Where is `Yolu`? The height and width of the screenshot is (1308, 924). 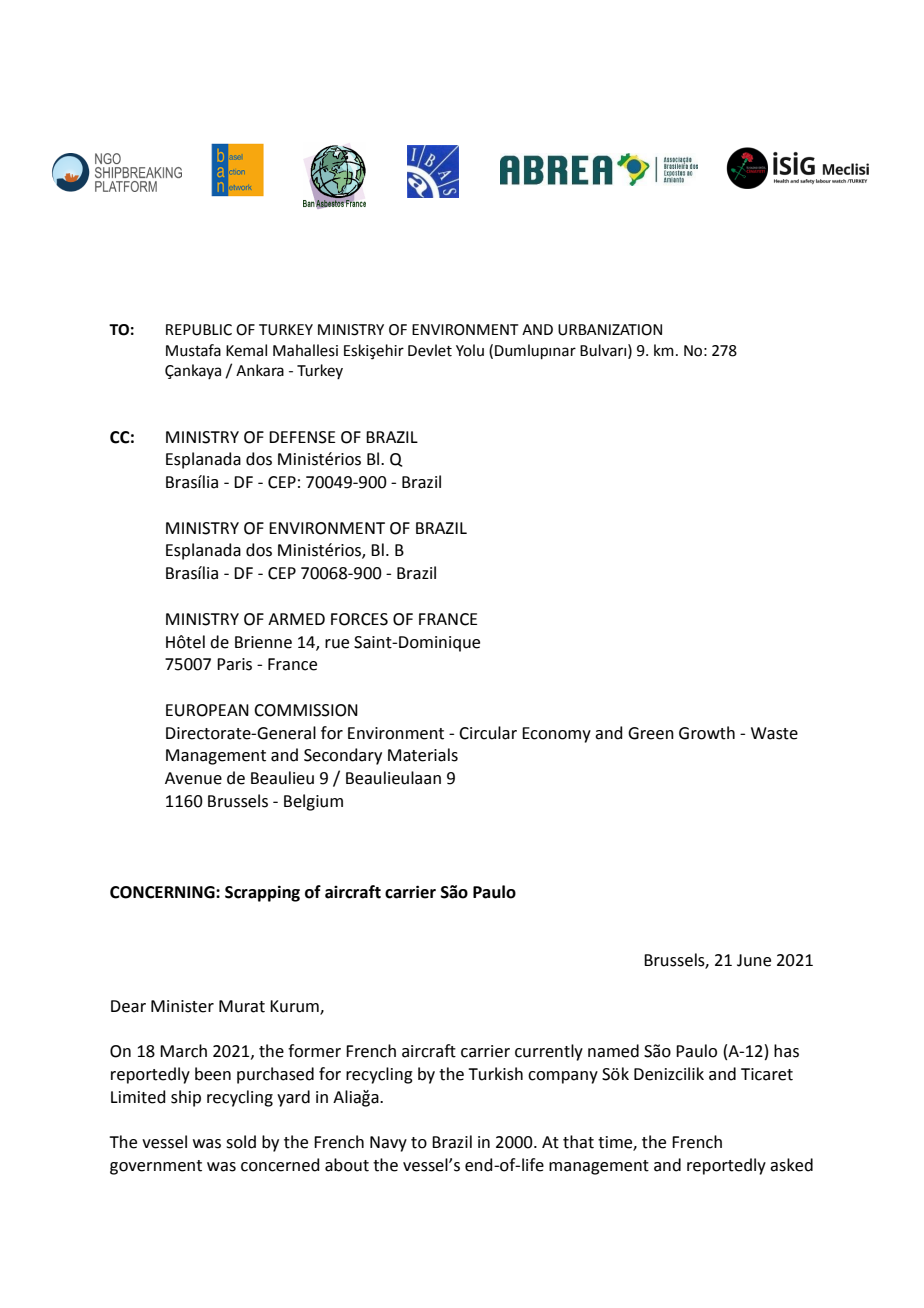
Yolu is located at coordinates (470, 350).
